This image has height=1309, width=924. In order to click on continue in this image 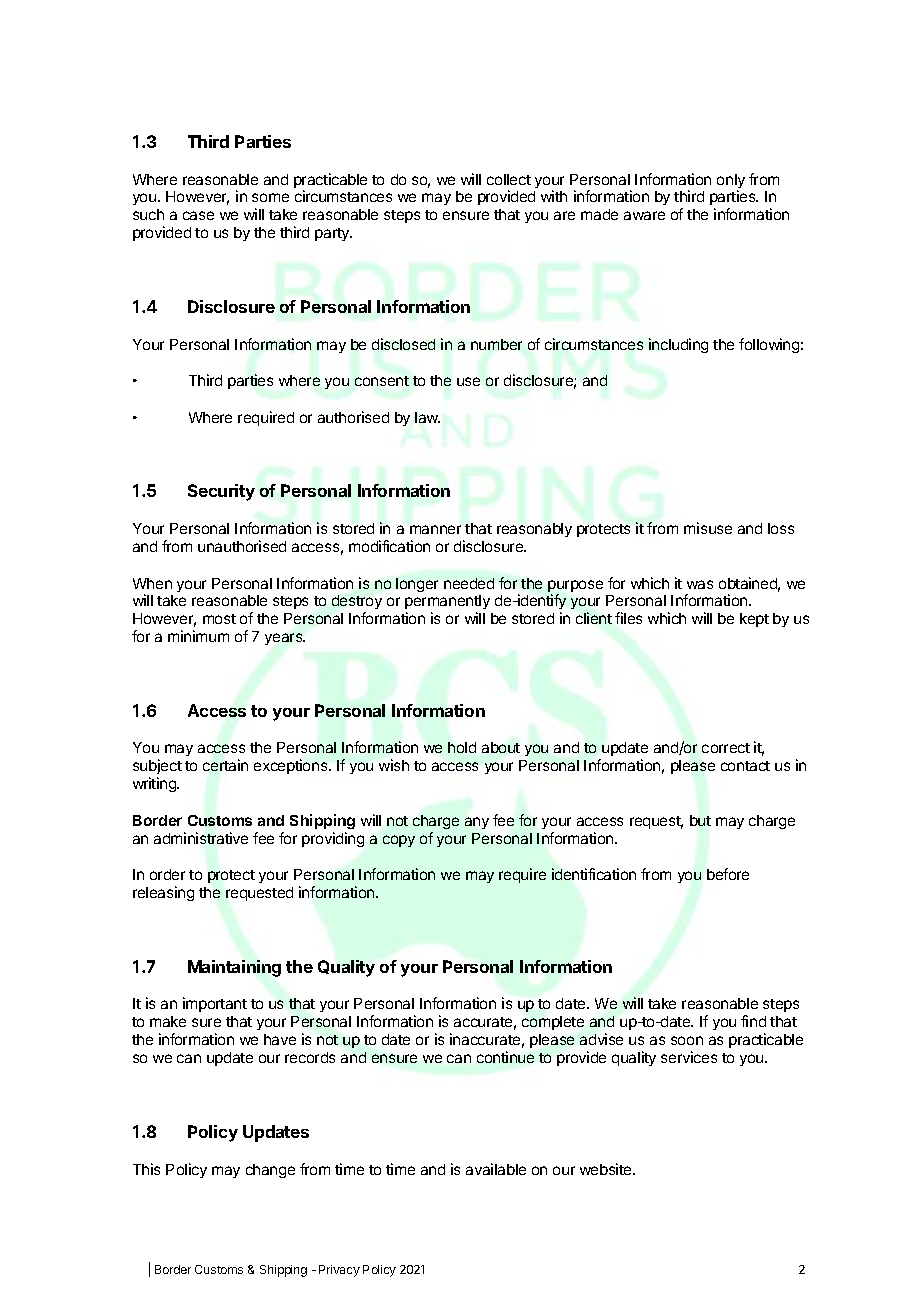, I will do `click(505, 1057)`.
